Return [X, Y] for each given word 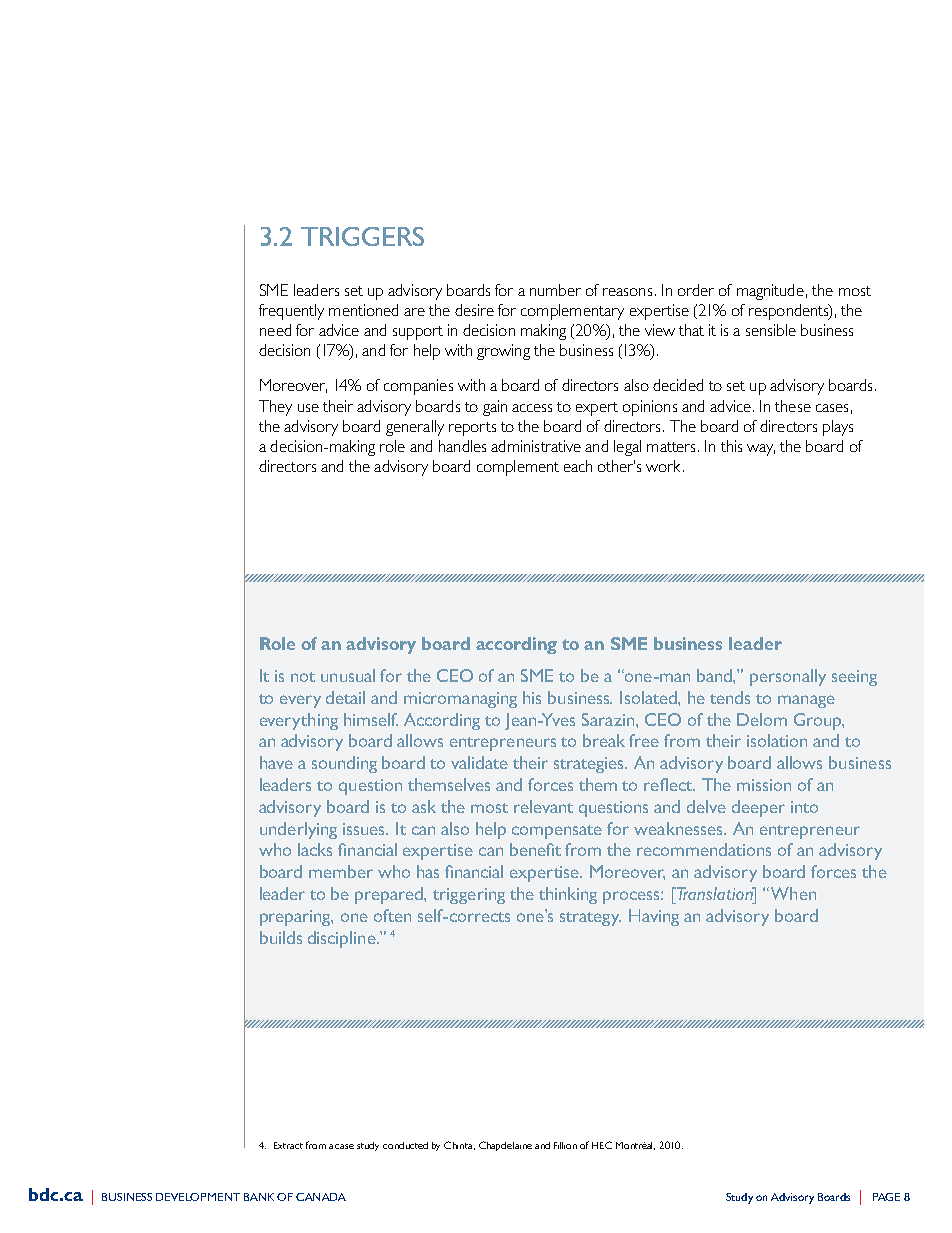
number [555, 290]
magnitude [770, 292]
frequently [291, 312]
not [303, 677]
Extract [288, 1145]
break [604, 740]
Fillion [565, 1145]
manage [806, 701]
